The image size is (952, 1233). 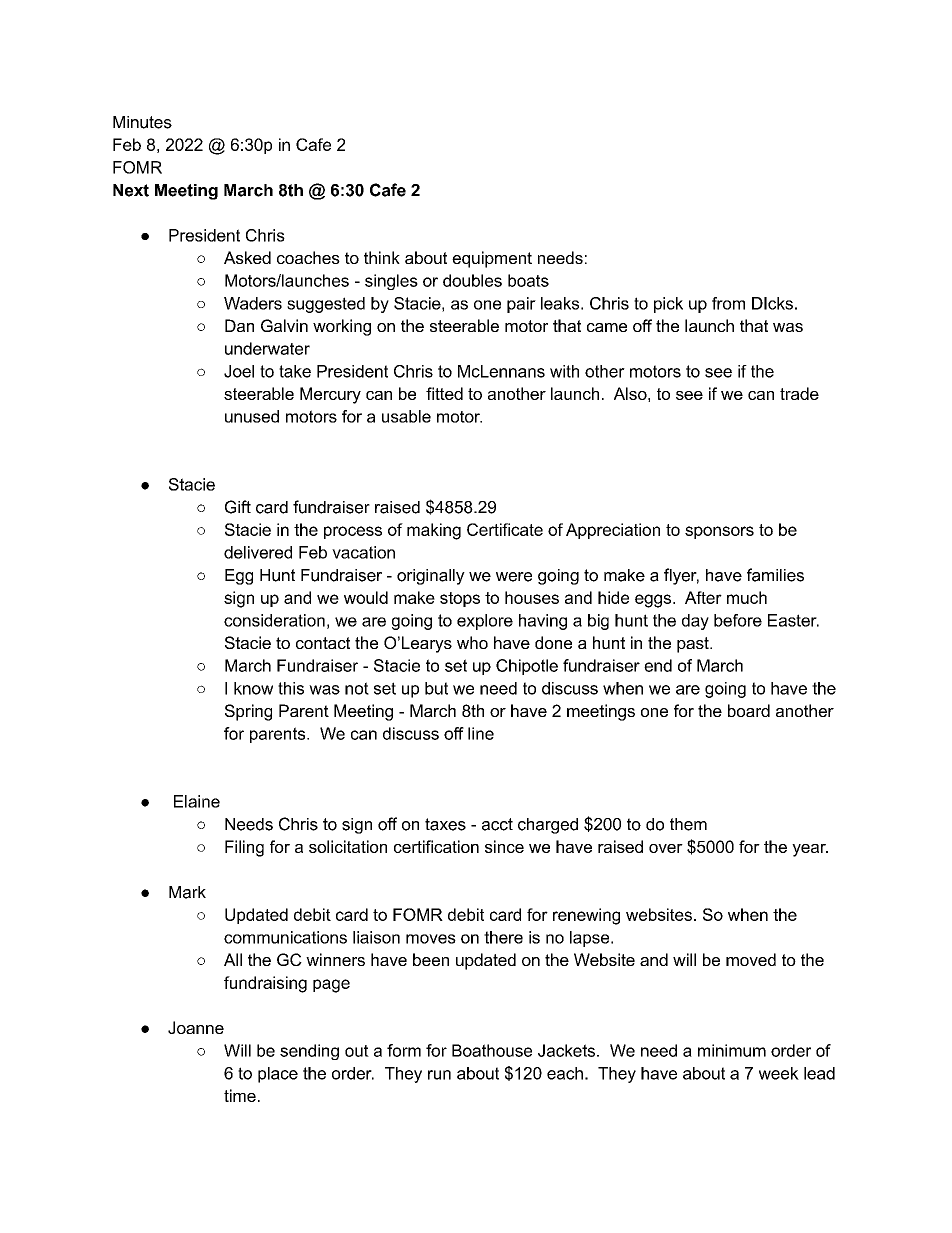 I want to click on consideration, so click(x=274, y=620).
